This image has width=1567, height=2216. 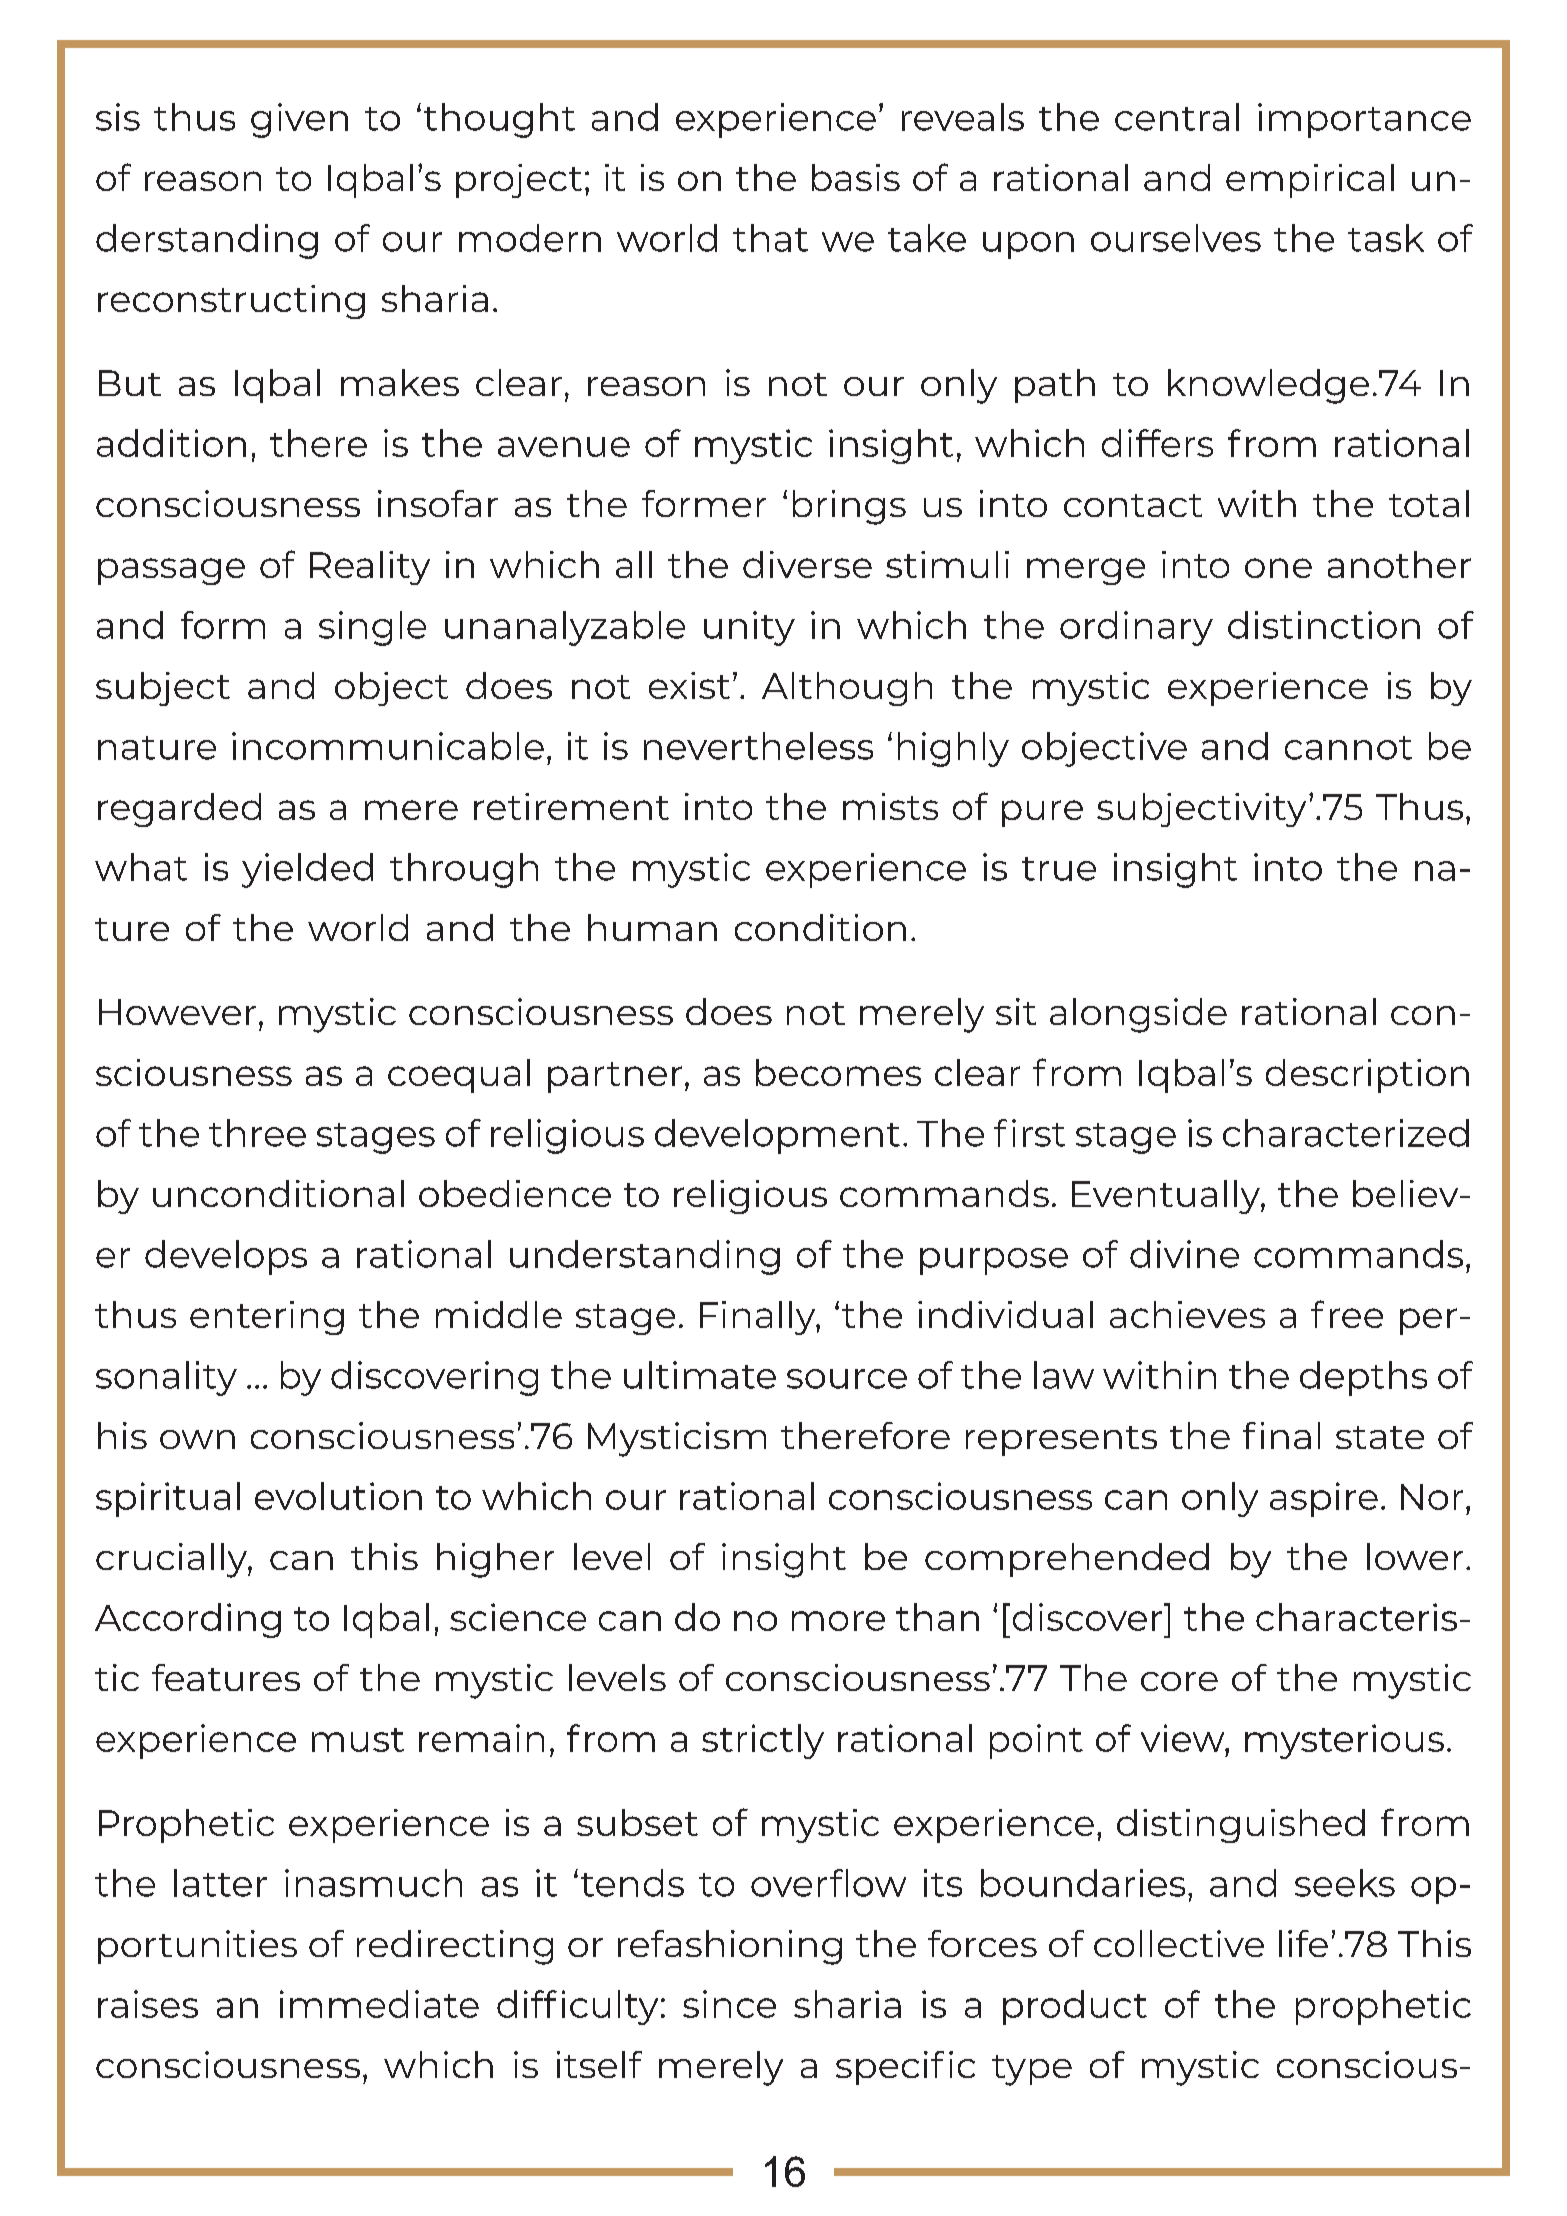 I want to click on source, so click(x=847, y=1379).
